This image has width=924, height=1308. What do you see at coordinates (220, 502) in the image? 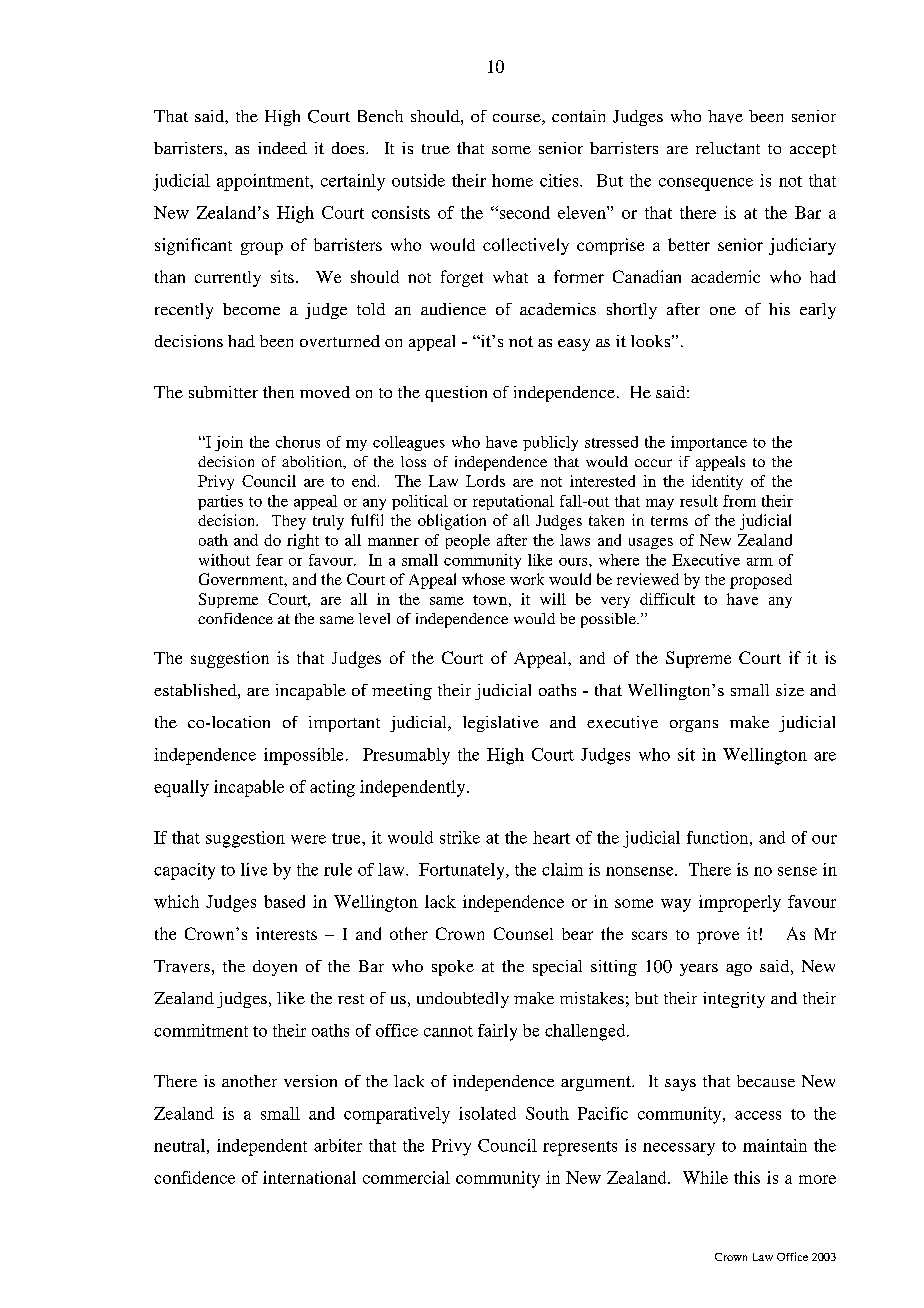
I see `parties` at bounding box center [220, 502].
